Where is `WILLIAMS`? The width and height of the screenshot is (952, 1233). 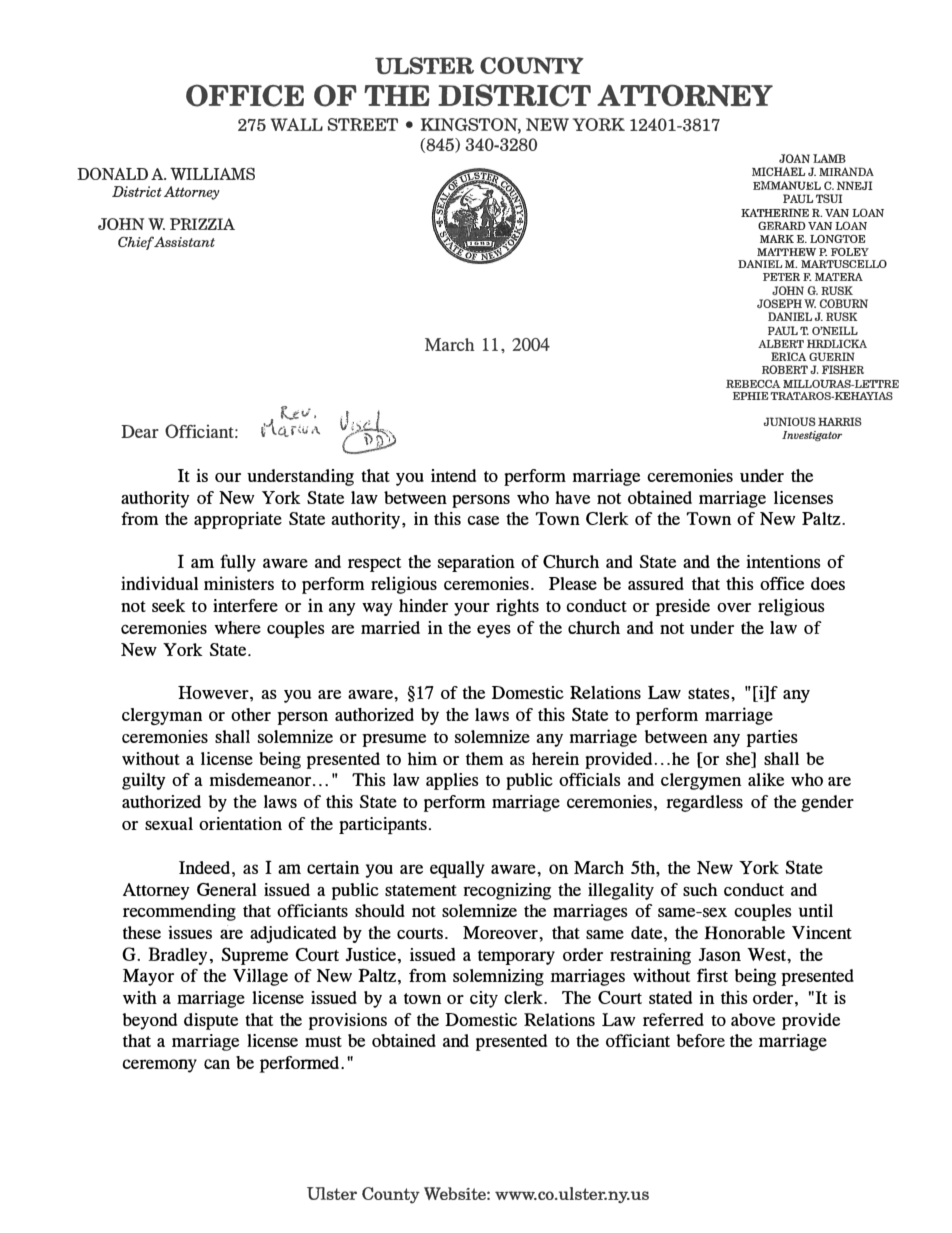
WILLIAMS is located at coordinates (212, 173).
